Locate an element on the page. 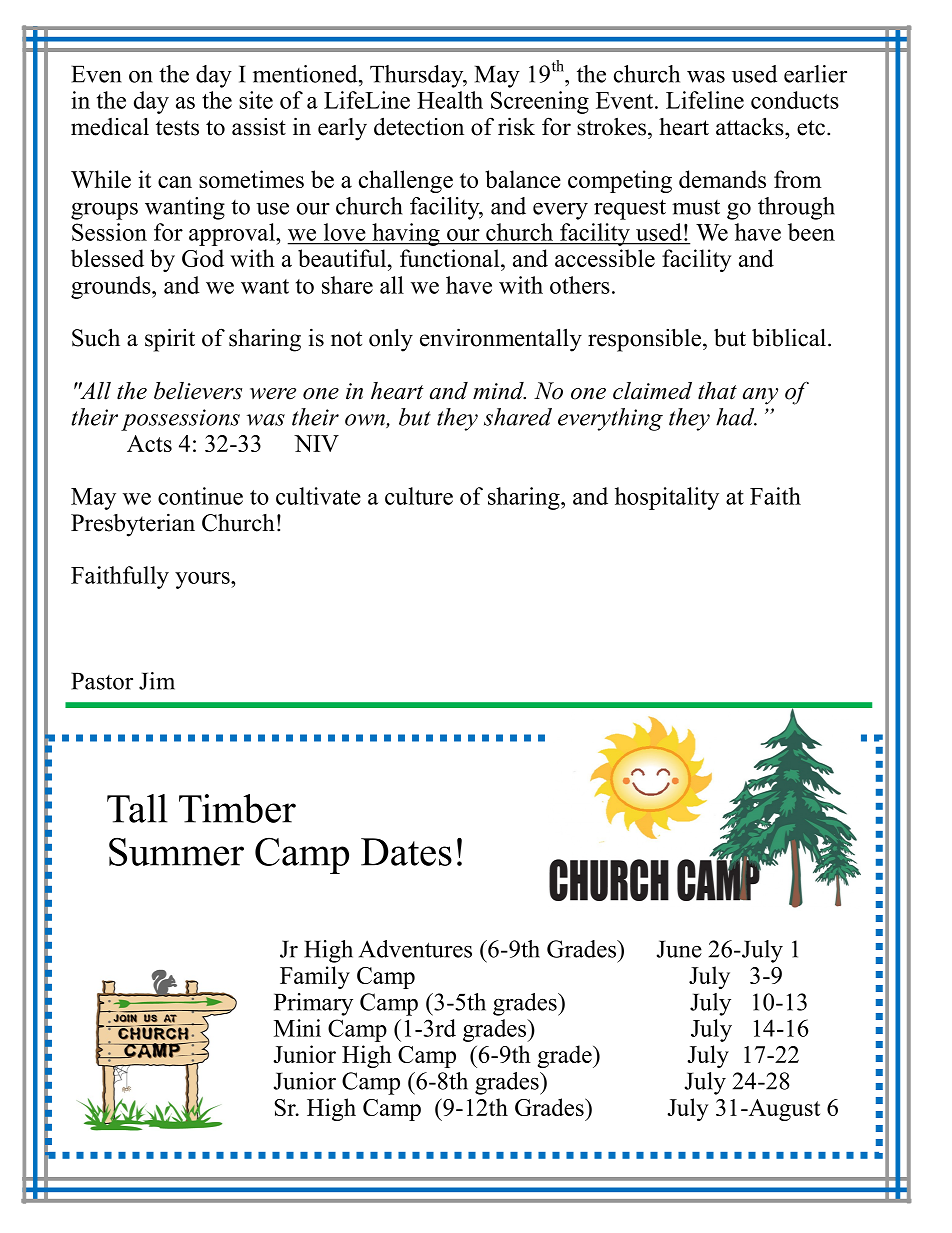 Image resolution: width=952 pixels, height=1233 pixels. attacks is located at coordinates (751, 126).
